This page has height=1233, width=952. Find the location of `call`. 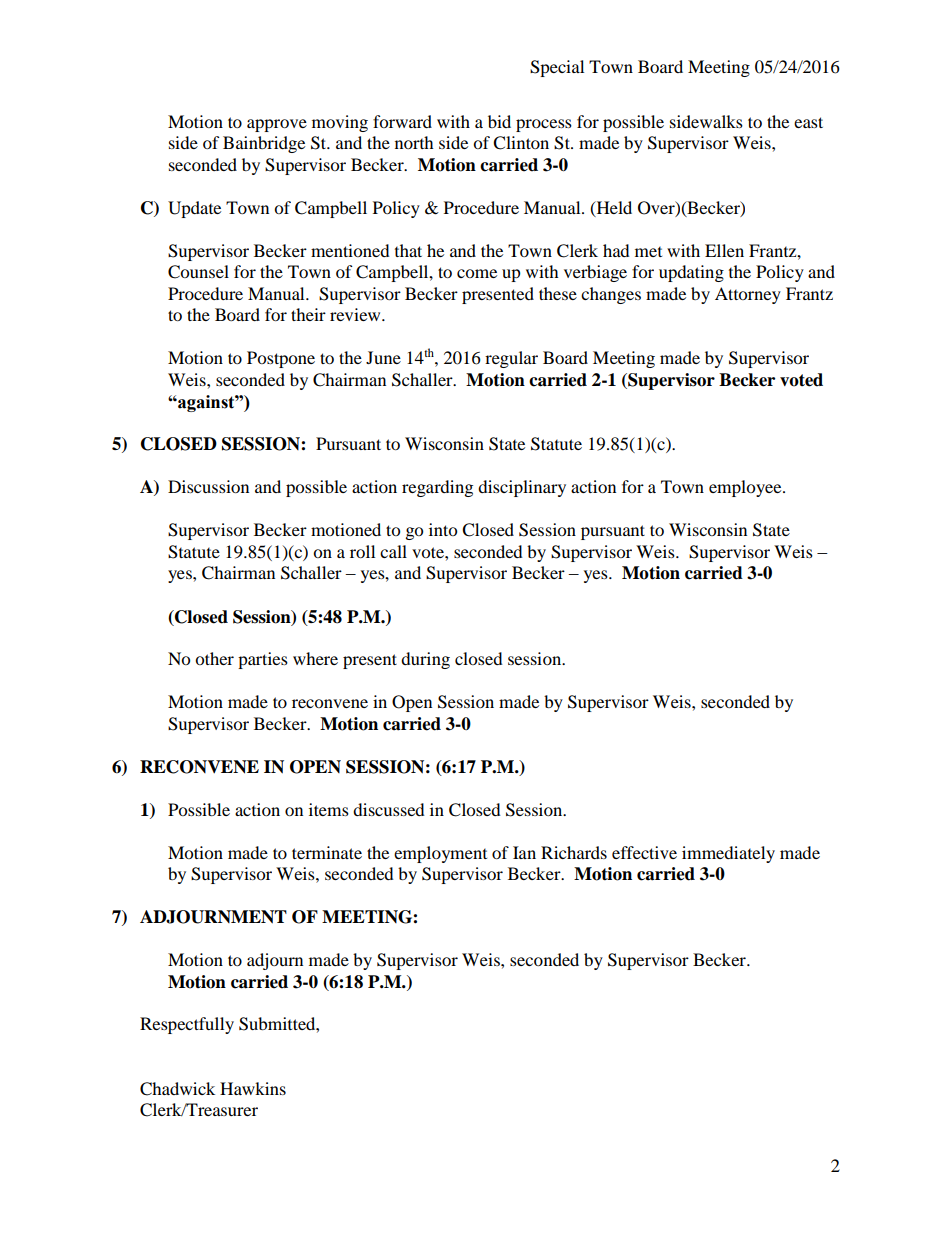

call is located at coordinates (393, 551).
